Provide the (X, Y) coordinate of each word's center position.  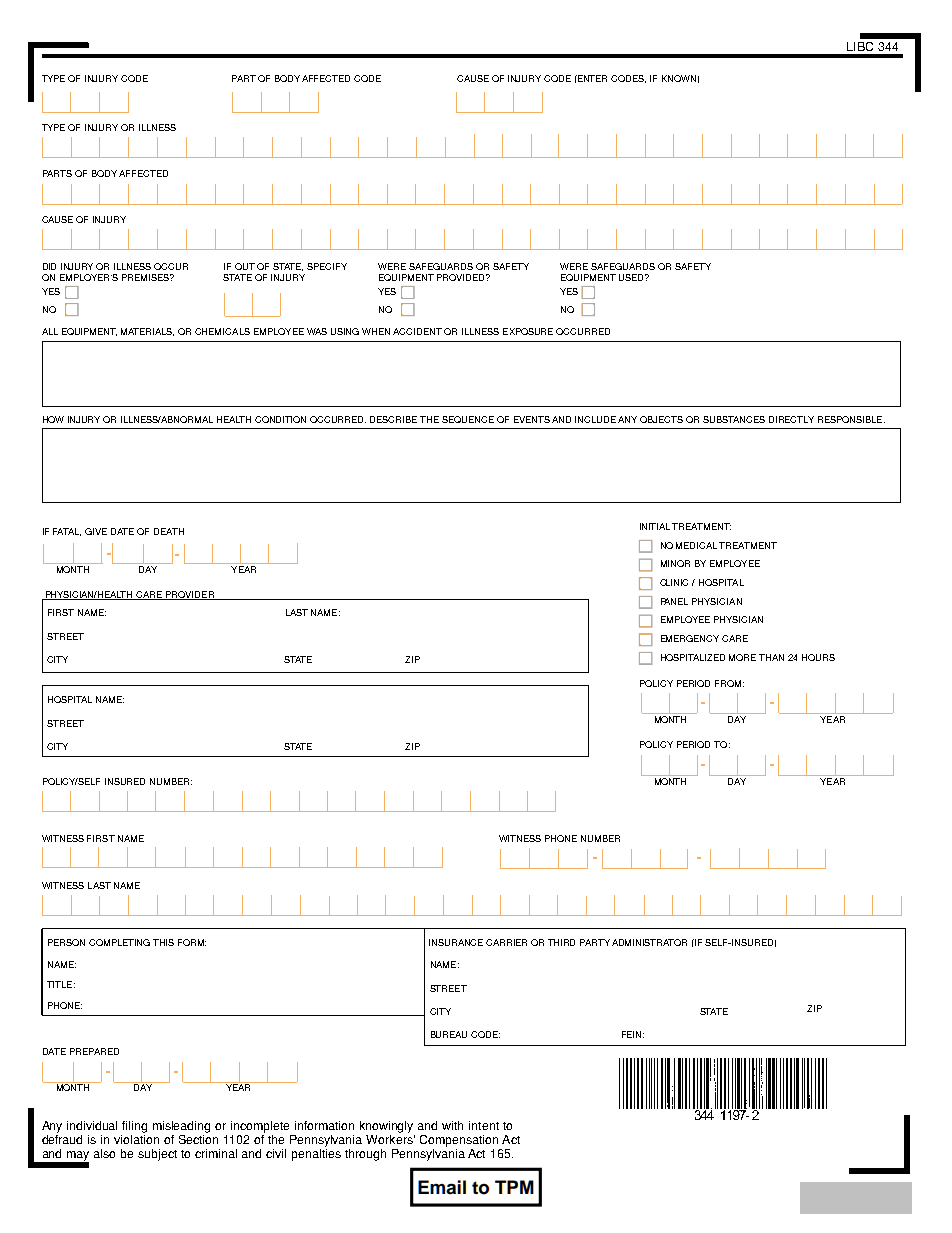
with (452, 1125)
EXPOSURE (528, 331)
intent (484, 1125)
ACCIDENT (417, 331)
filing (134, 1127)
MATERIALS (147, 332)
